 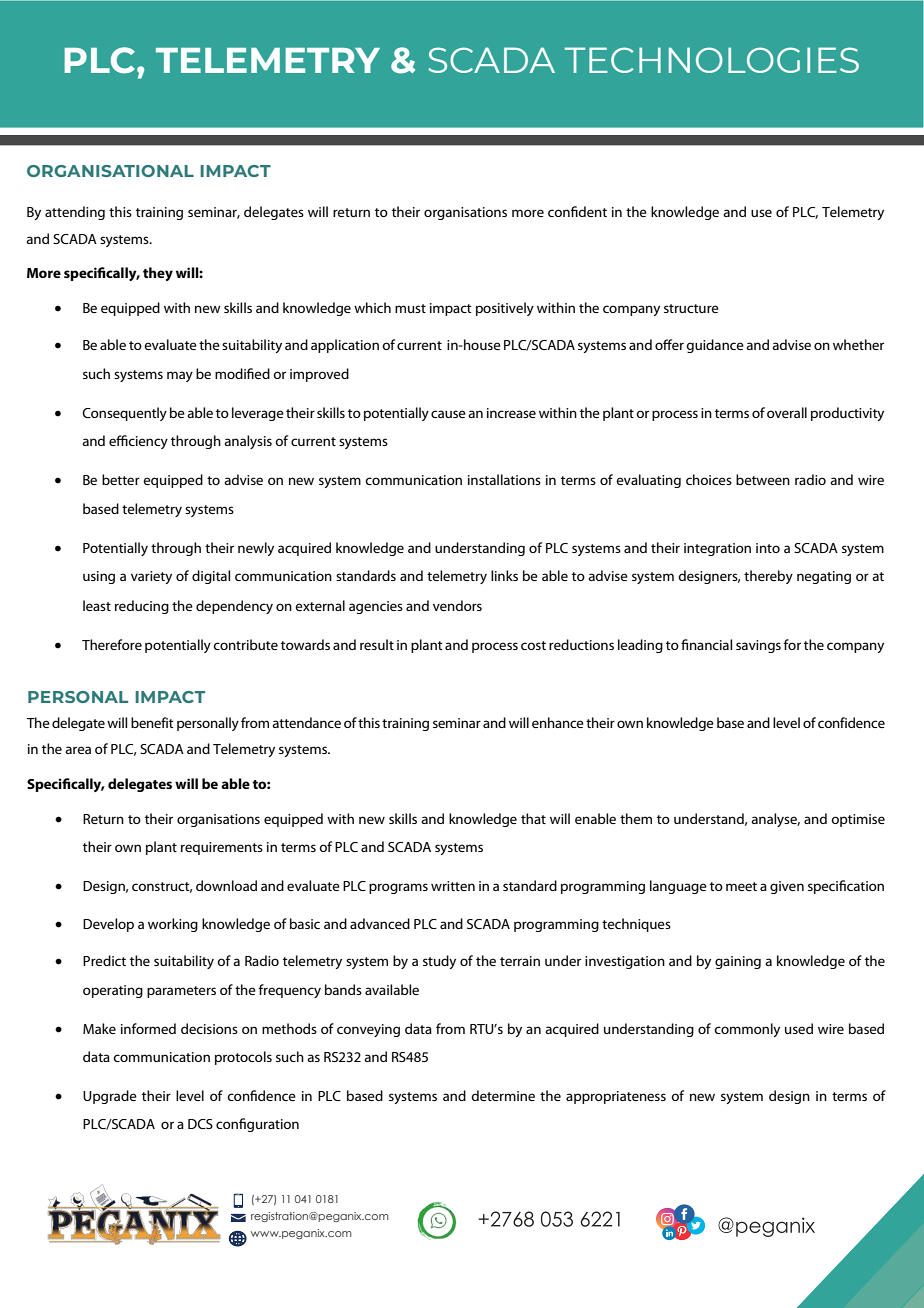 I want to click on variety, so click(x=151, y=577).
